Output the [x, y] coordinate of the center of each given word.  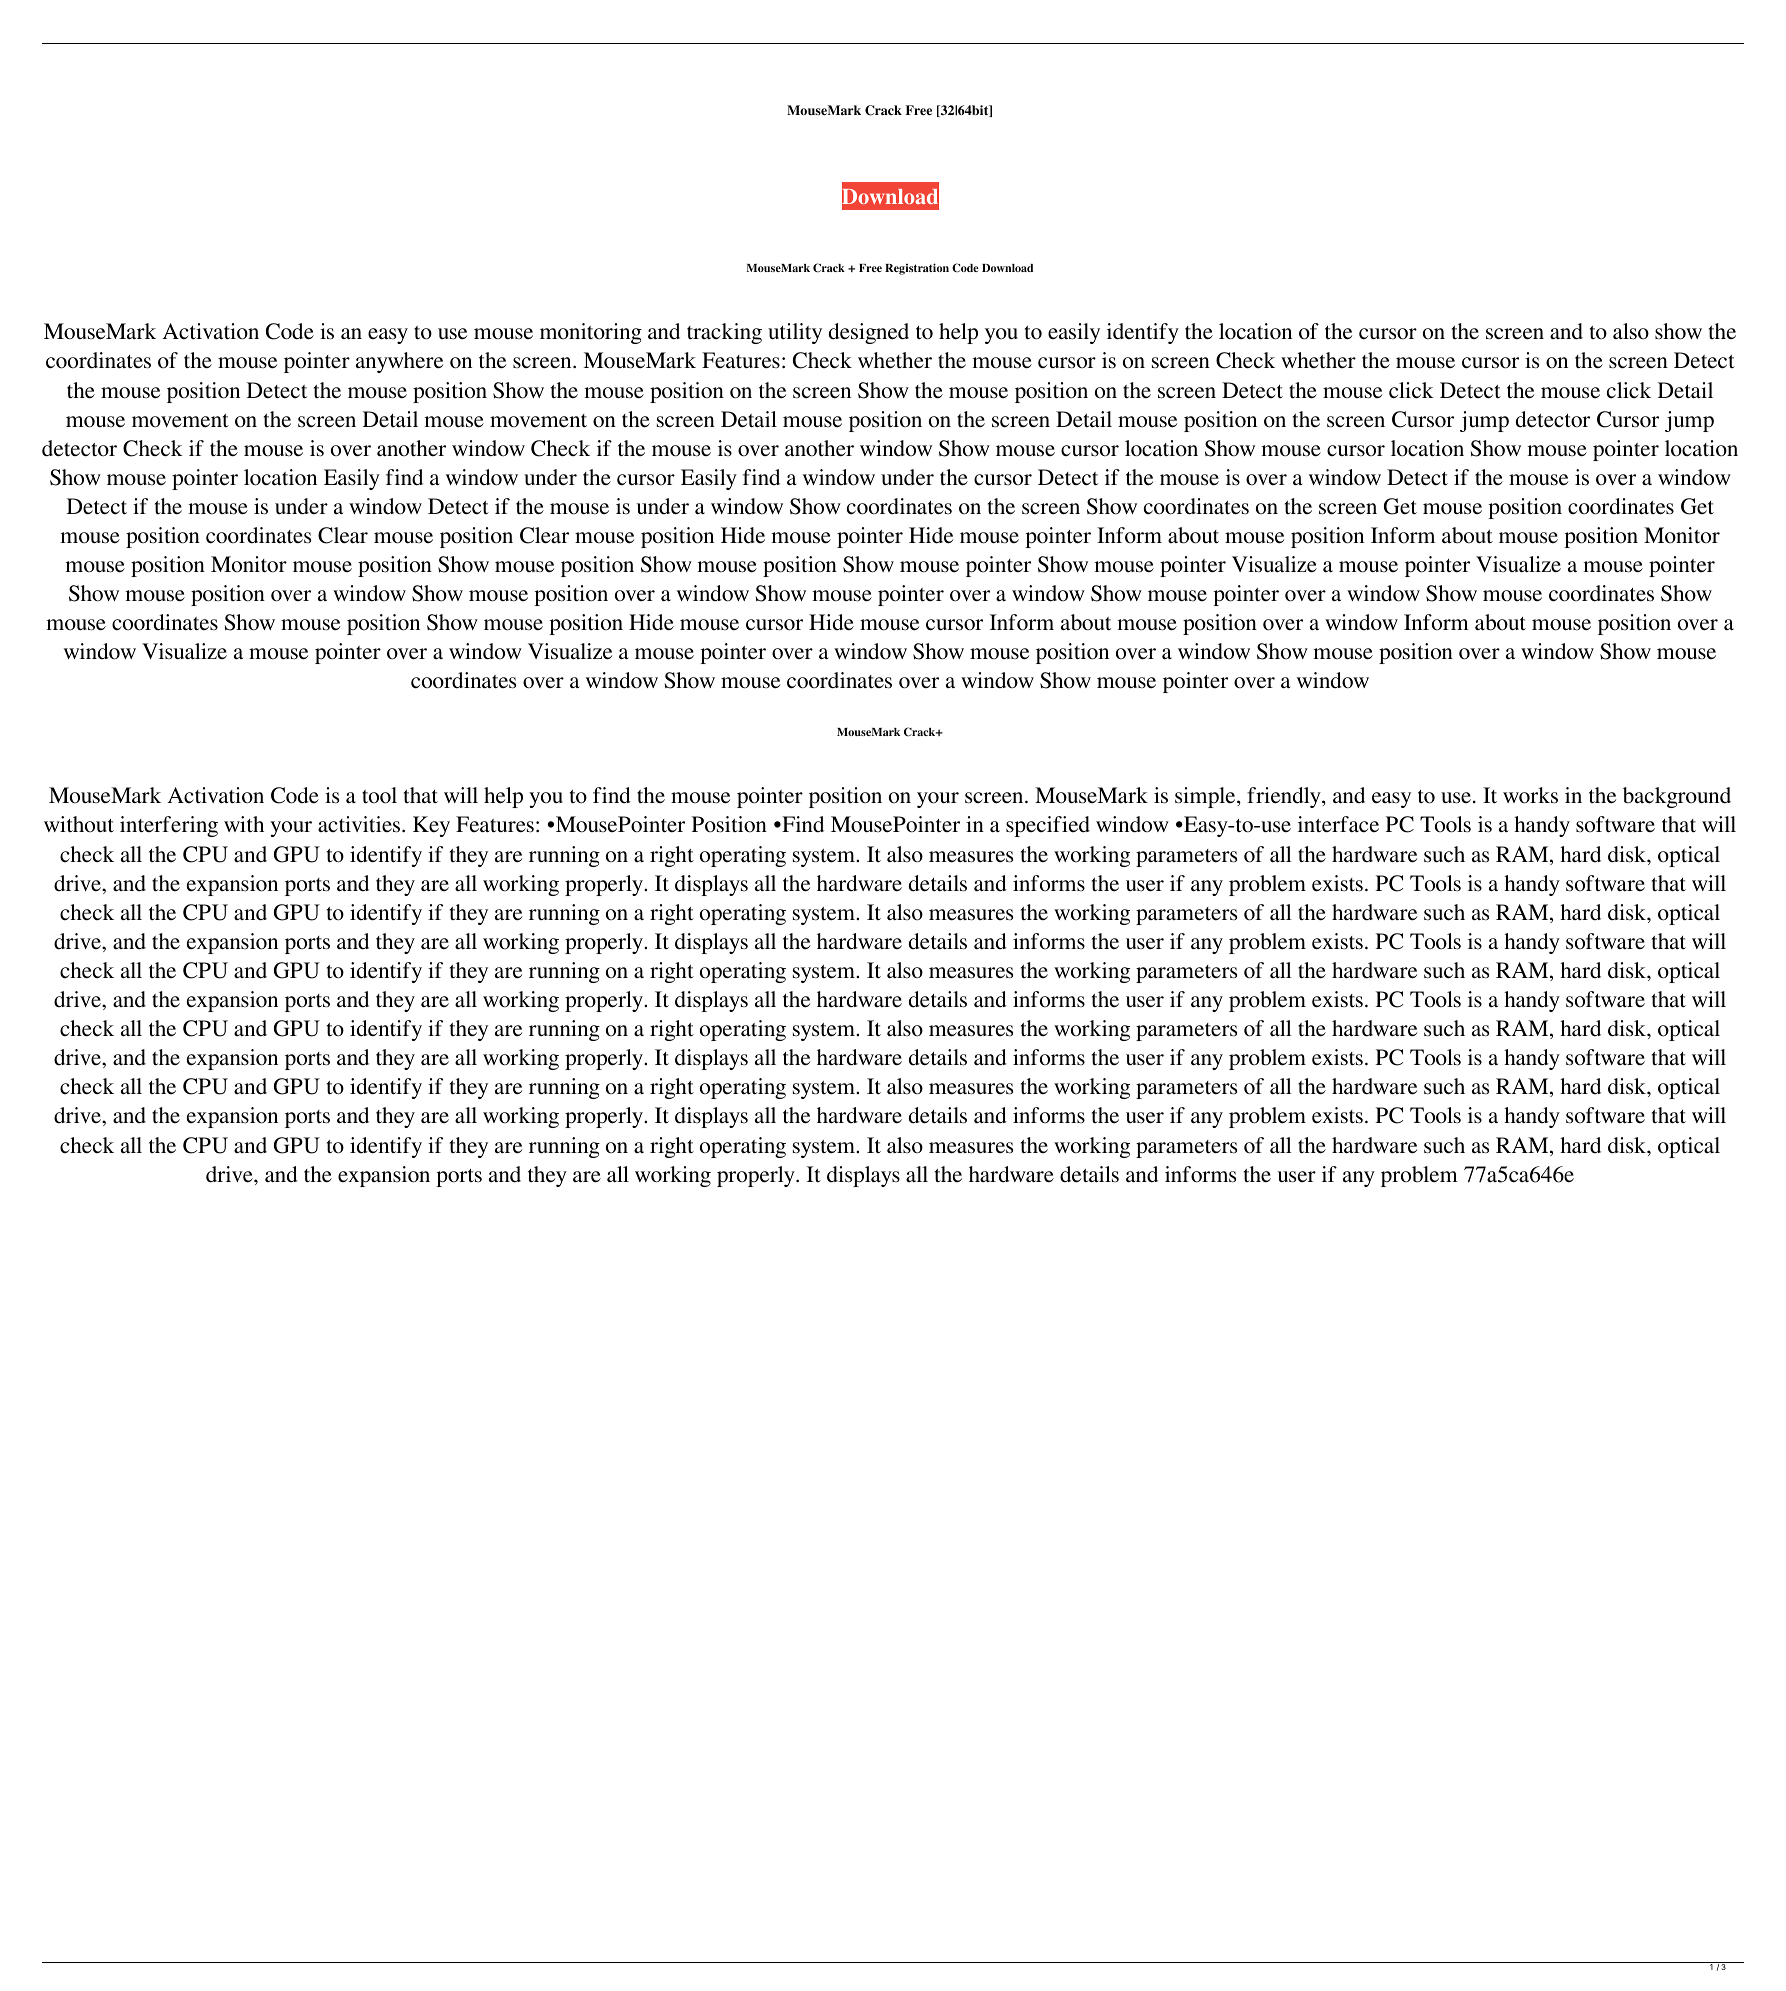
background [1677, 797]
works [1530, 795]
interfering [169, 826]
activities [360, 824]
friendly [1285, 797]
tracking [724, 333]
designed [869, 333]
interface [1338, 824]
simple [1206, 797]
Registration [917, 269]
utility [795, 333]
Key [431, 826]
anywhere [399, 362]
